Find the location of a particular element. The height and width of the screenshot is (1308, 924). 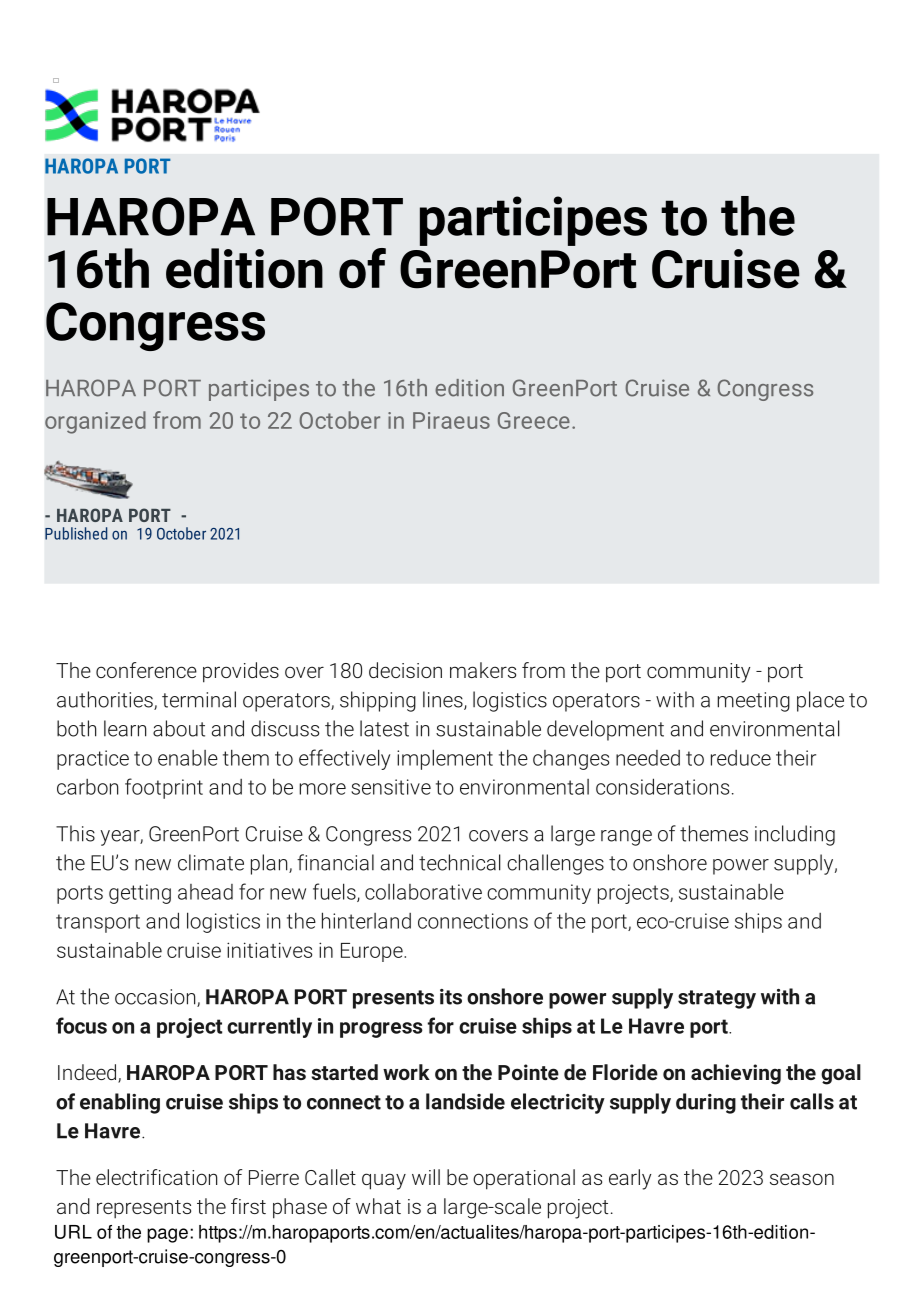

page is located at coordinates (167, 1235).
